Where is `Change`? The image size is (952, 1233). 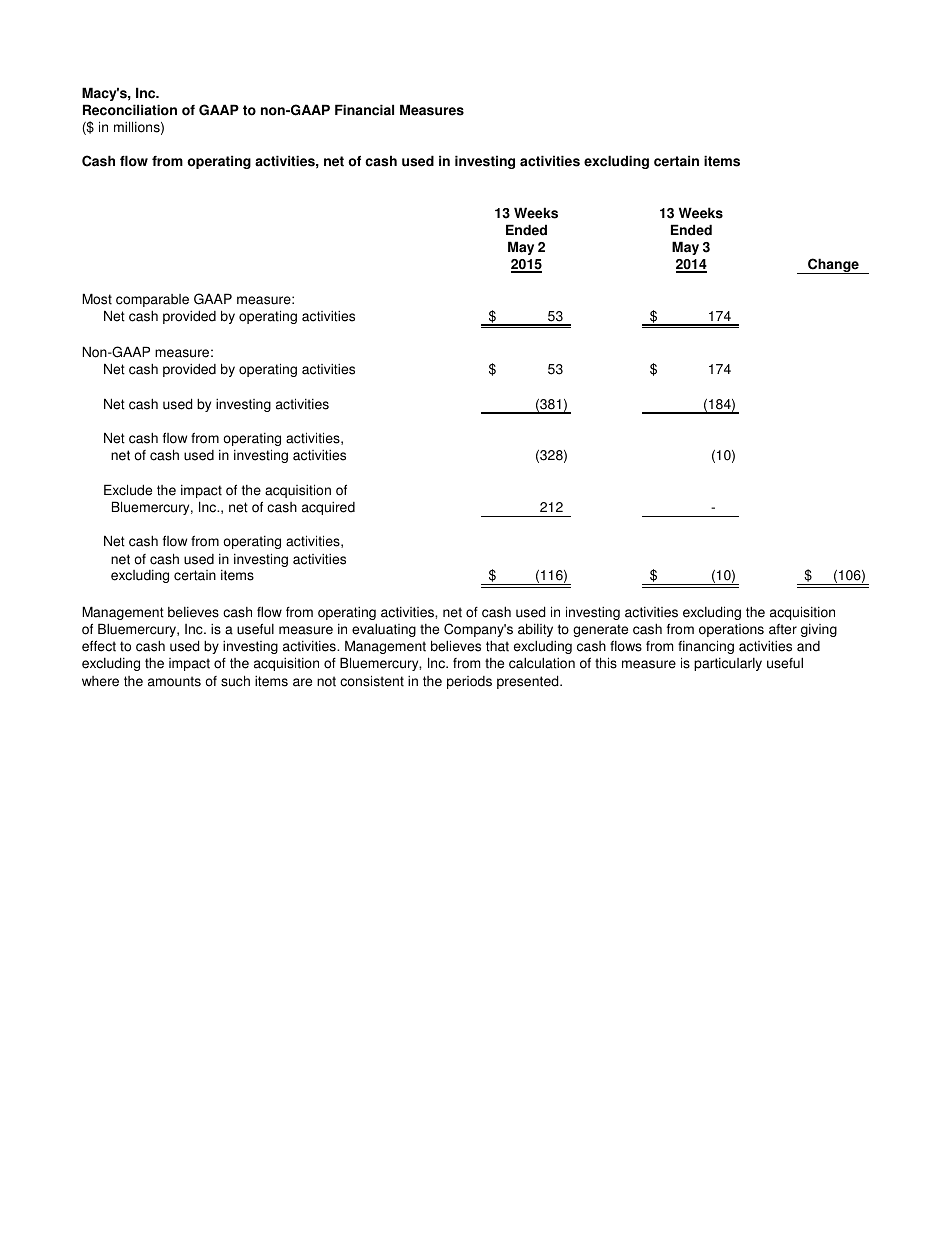
Change is located at coordinates (833, 266).
